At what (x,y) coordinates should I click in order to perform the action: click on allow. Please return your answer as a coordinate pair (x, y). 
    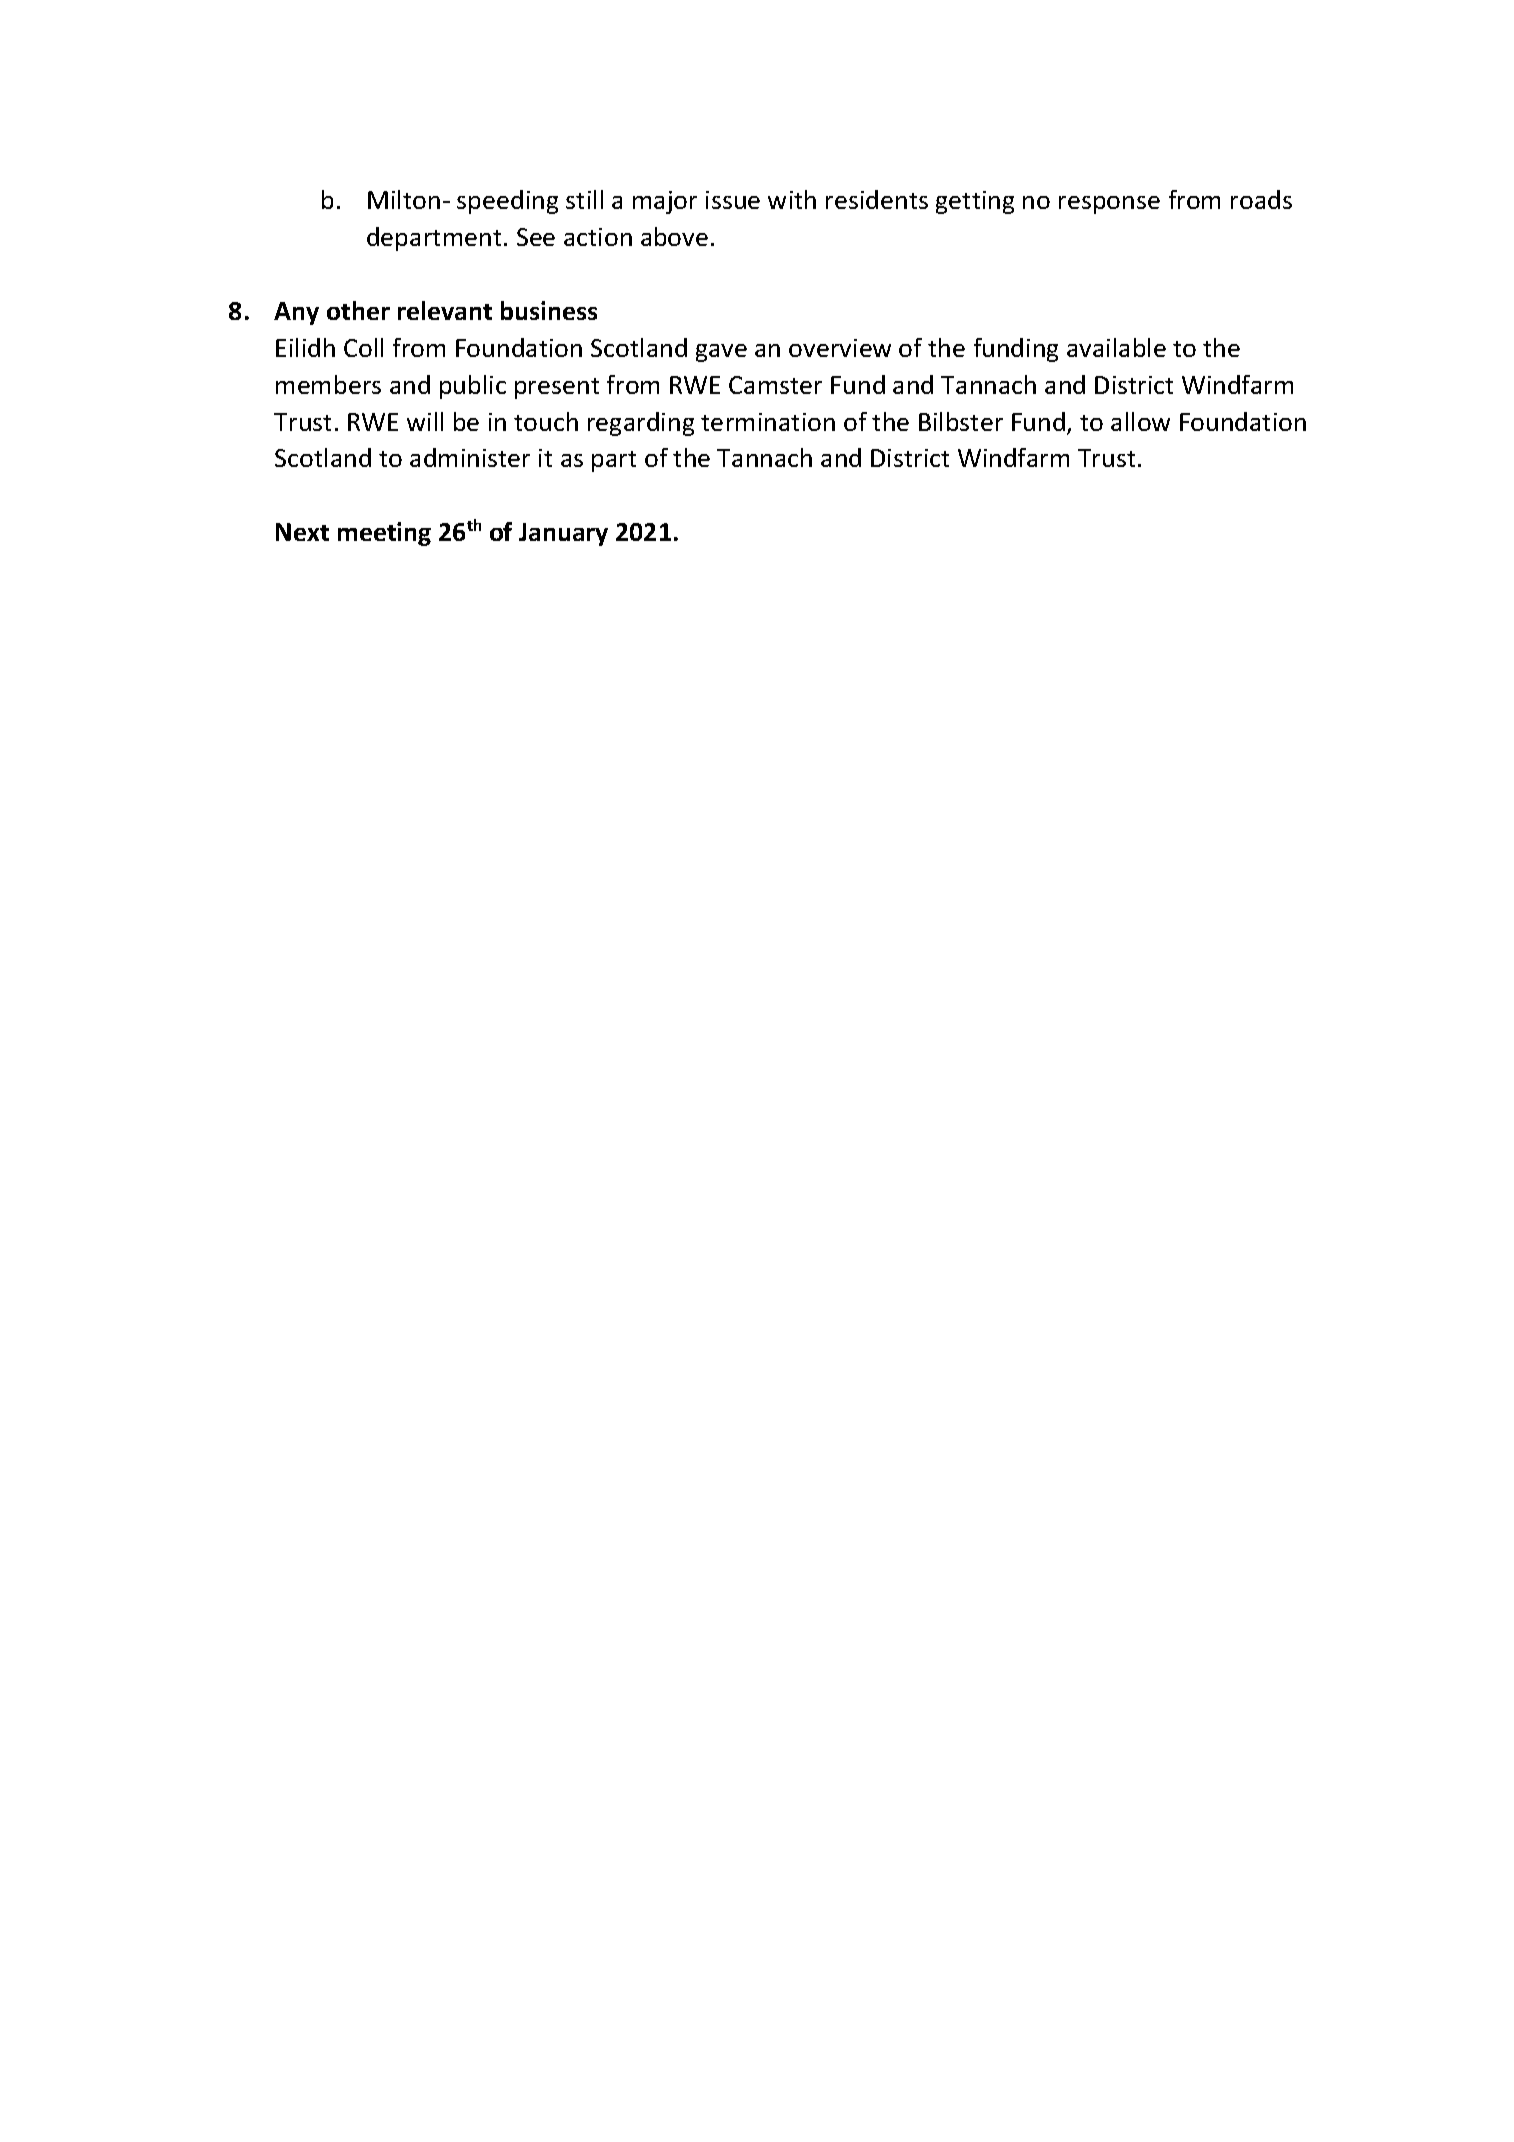
    Looking at the image, I should click on (1140, 421).
